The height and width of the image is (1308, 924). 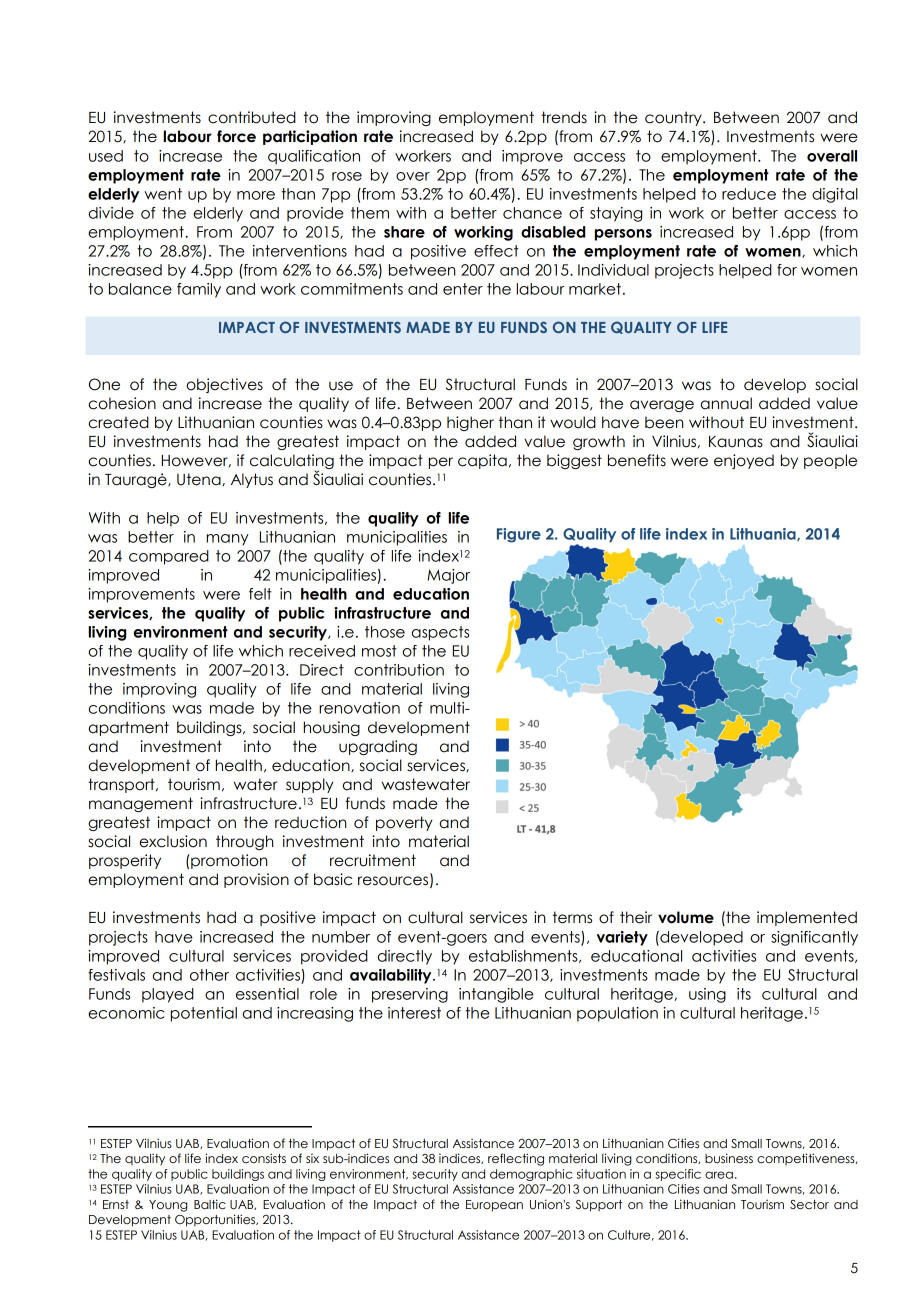 I want to click on Baltic, so click(x=210, y=1204).
